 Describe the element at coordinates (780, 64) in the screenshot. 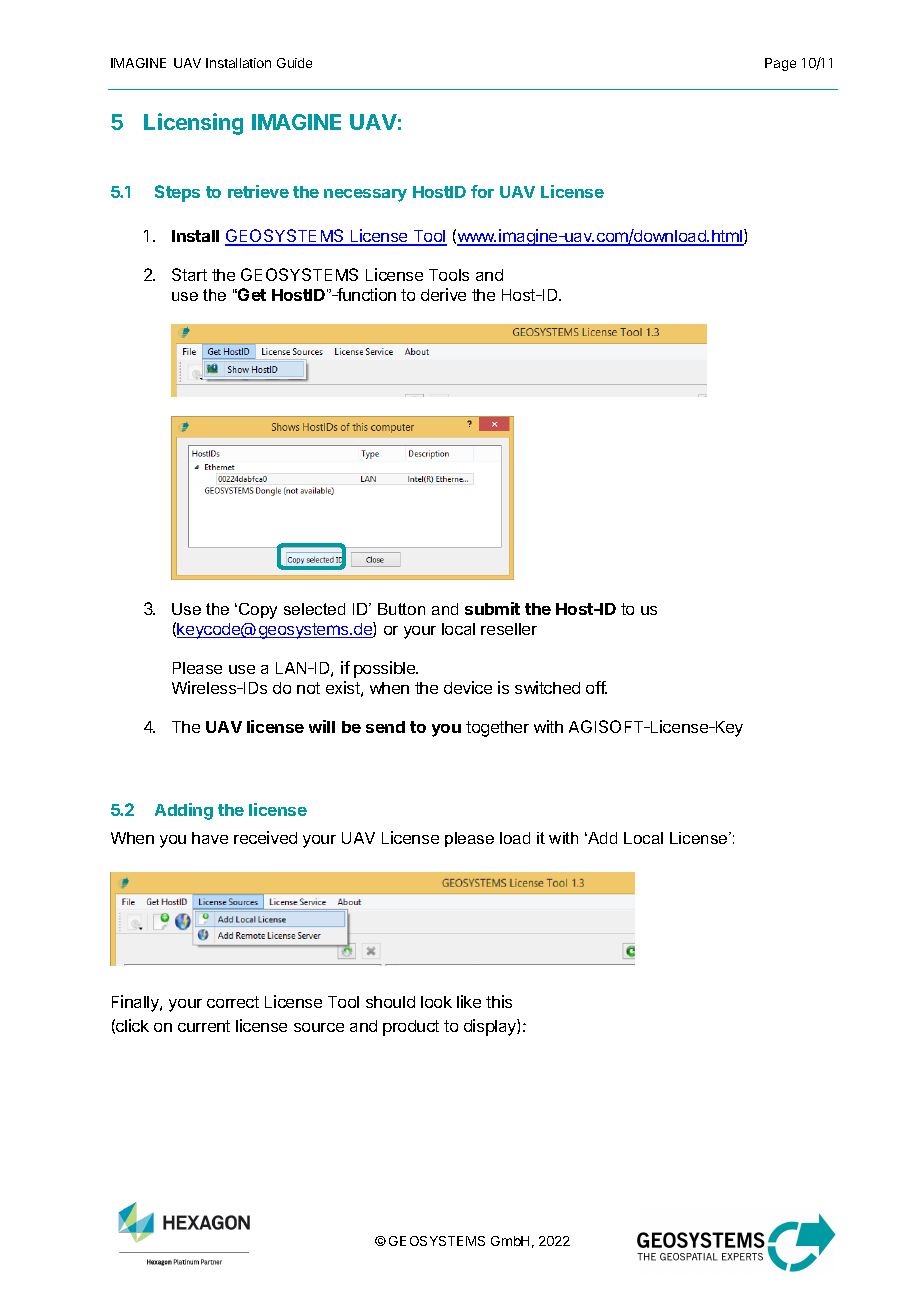

I see `Page` at that location.
